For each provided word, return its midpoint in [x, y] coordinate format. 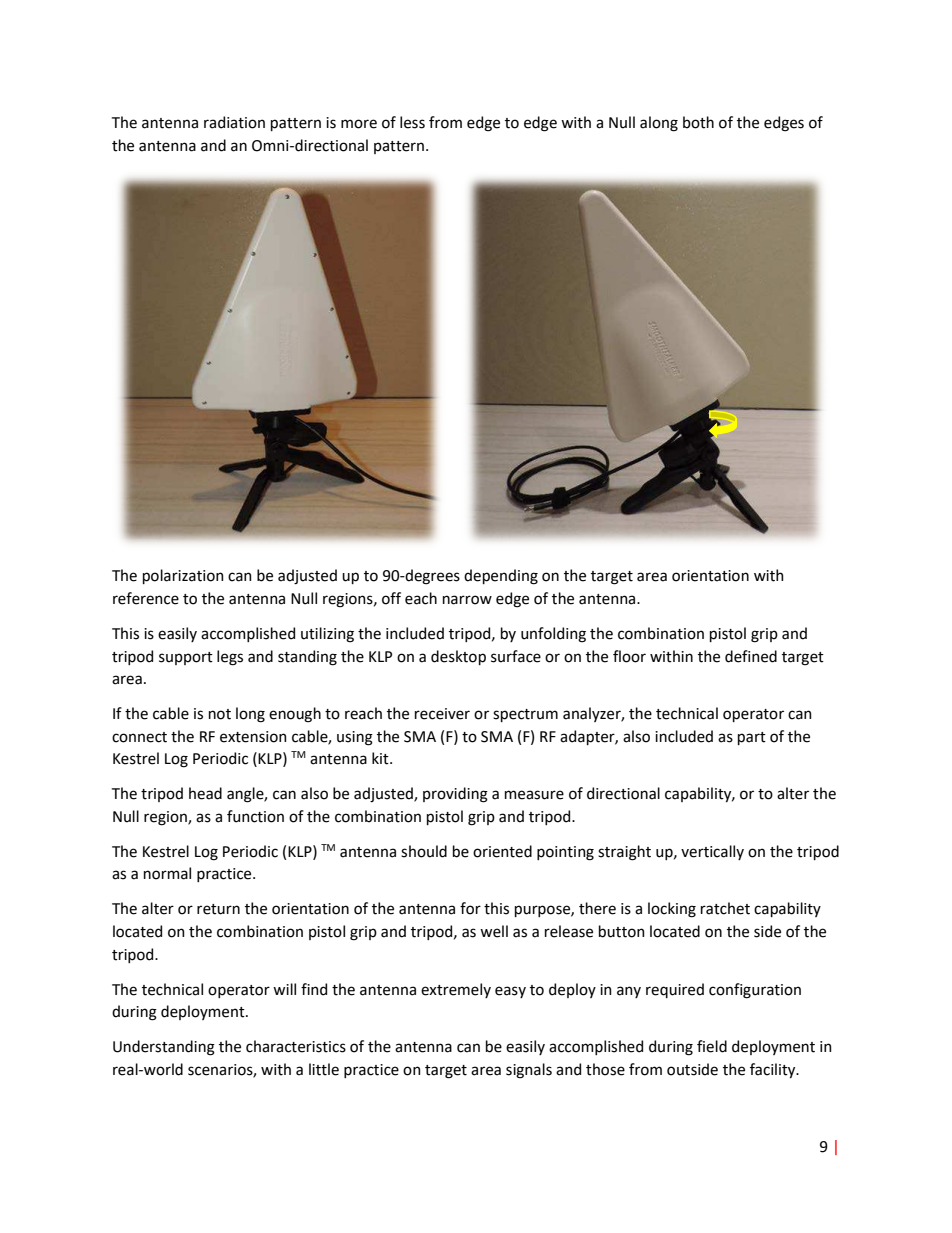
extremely [456, 990]
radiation [234, 122]
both [698, 122]
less [412, 122]
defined [751, 656]
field [712, 1046]
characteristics [296, 1046]
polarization [183, 576]
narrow [467, 600]
